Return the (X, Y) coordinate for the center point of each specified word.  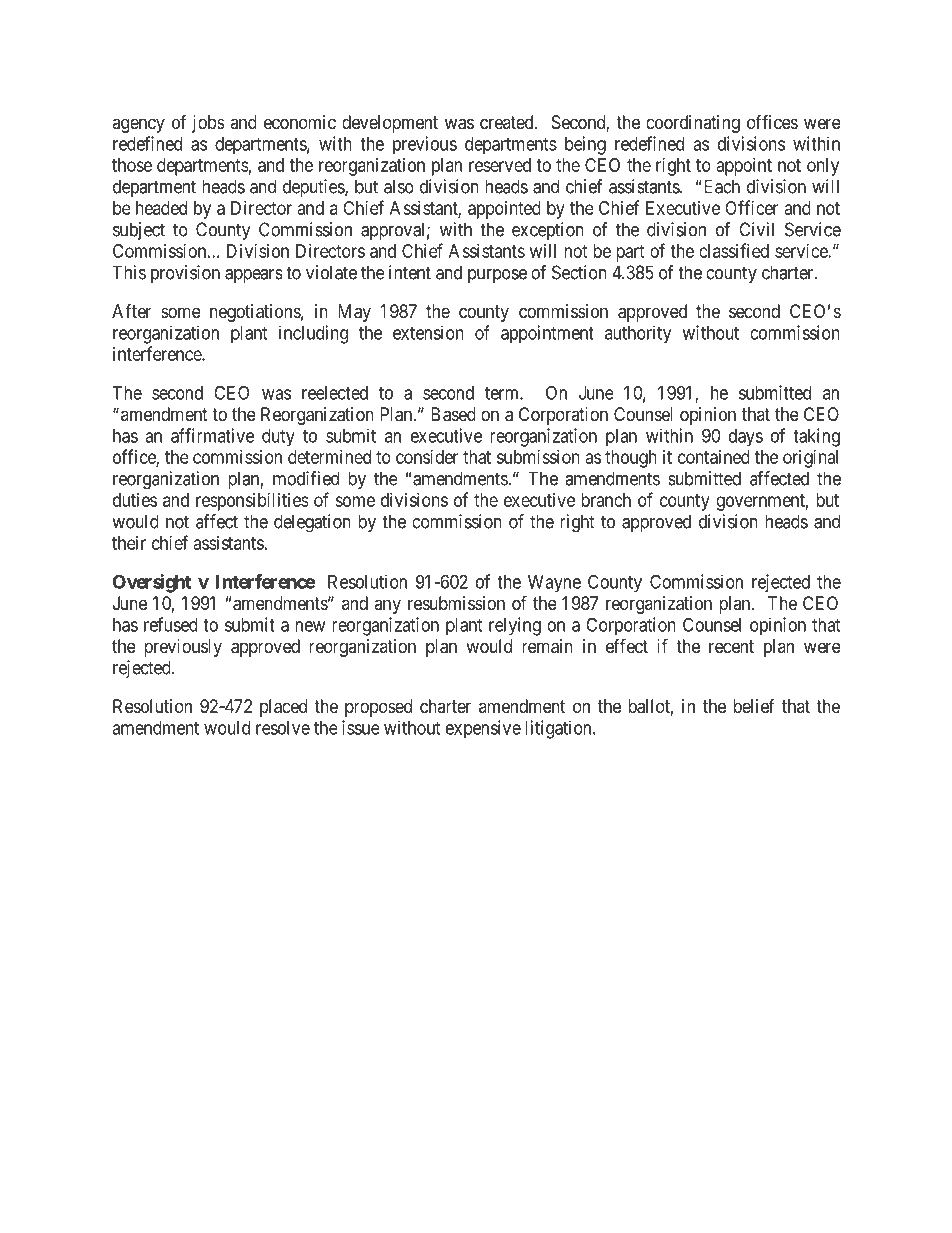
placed (283, 708)
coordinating (693, 124)
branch (606, 500)
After (131, 311)
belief (754, 706)
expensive (483, 729)
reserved (500, 165)
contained (714, 457)
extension (428, 332)
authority (638, 334)
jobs (208, 124)
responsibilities (252, 502)
